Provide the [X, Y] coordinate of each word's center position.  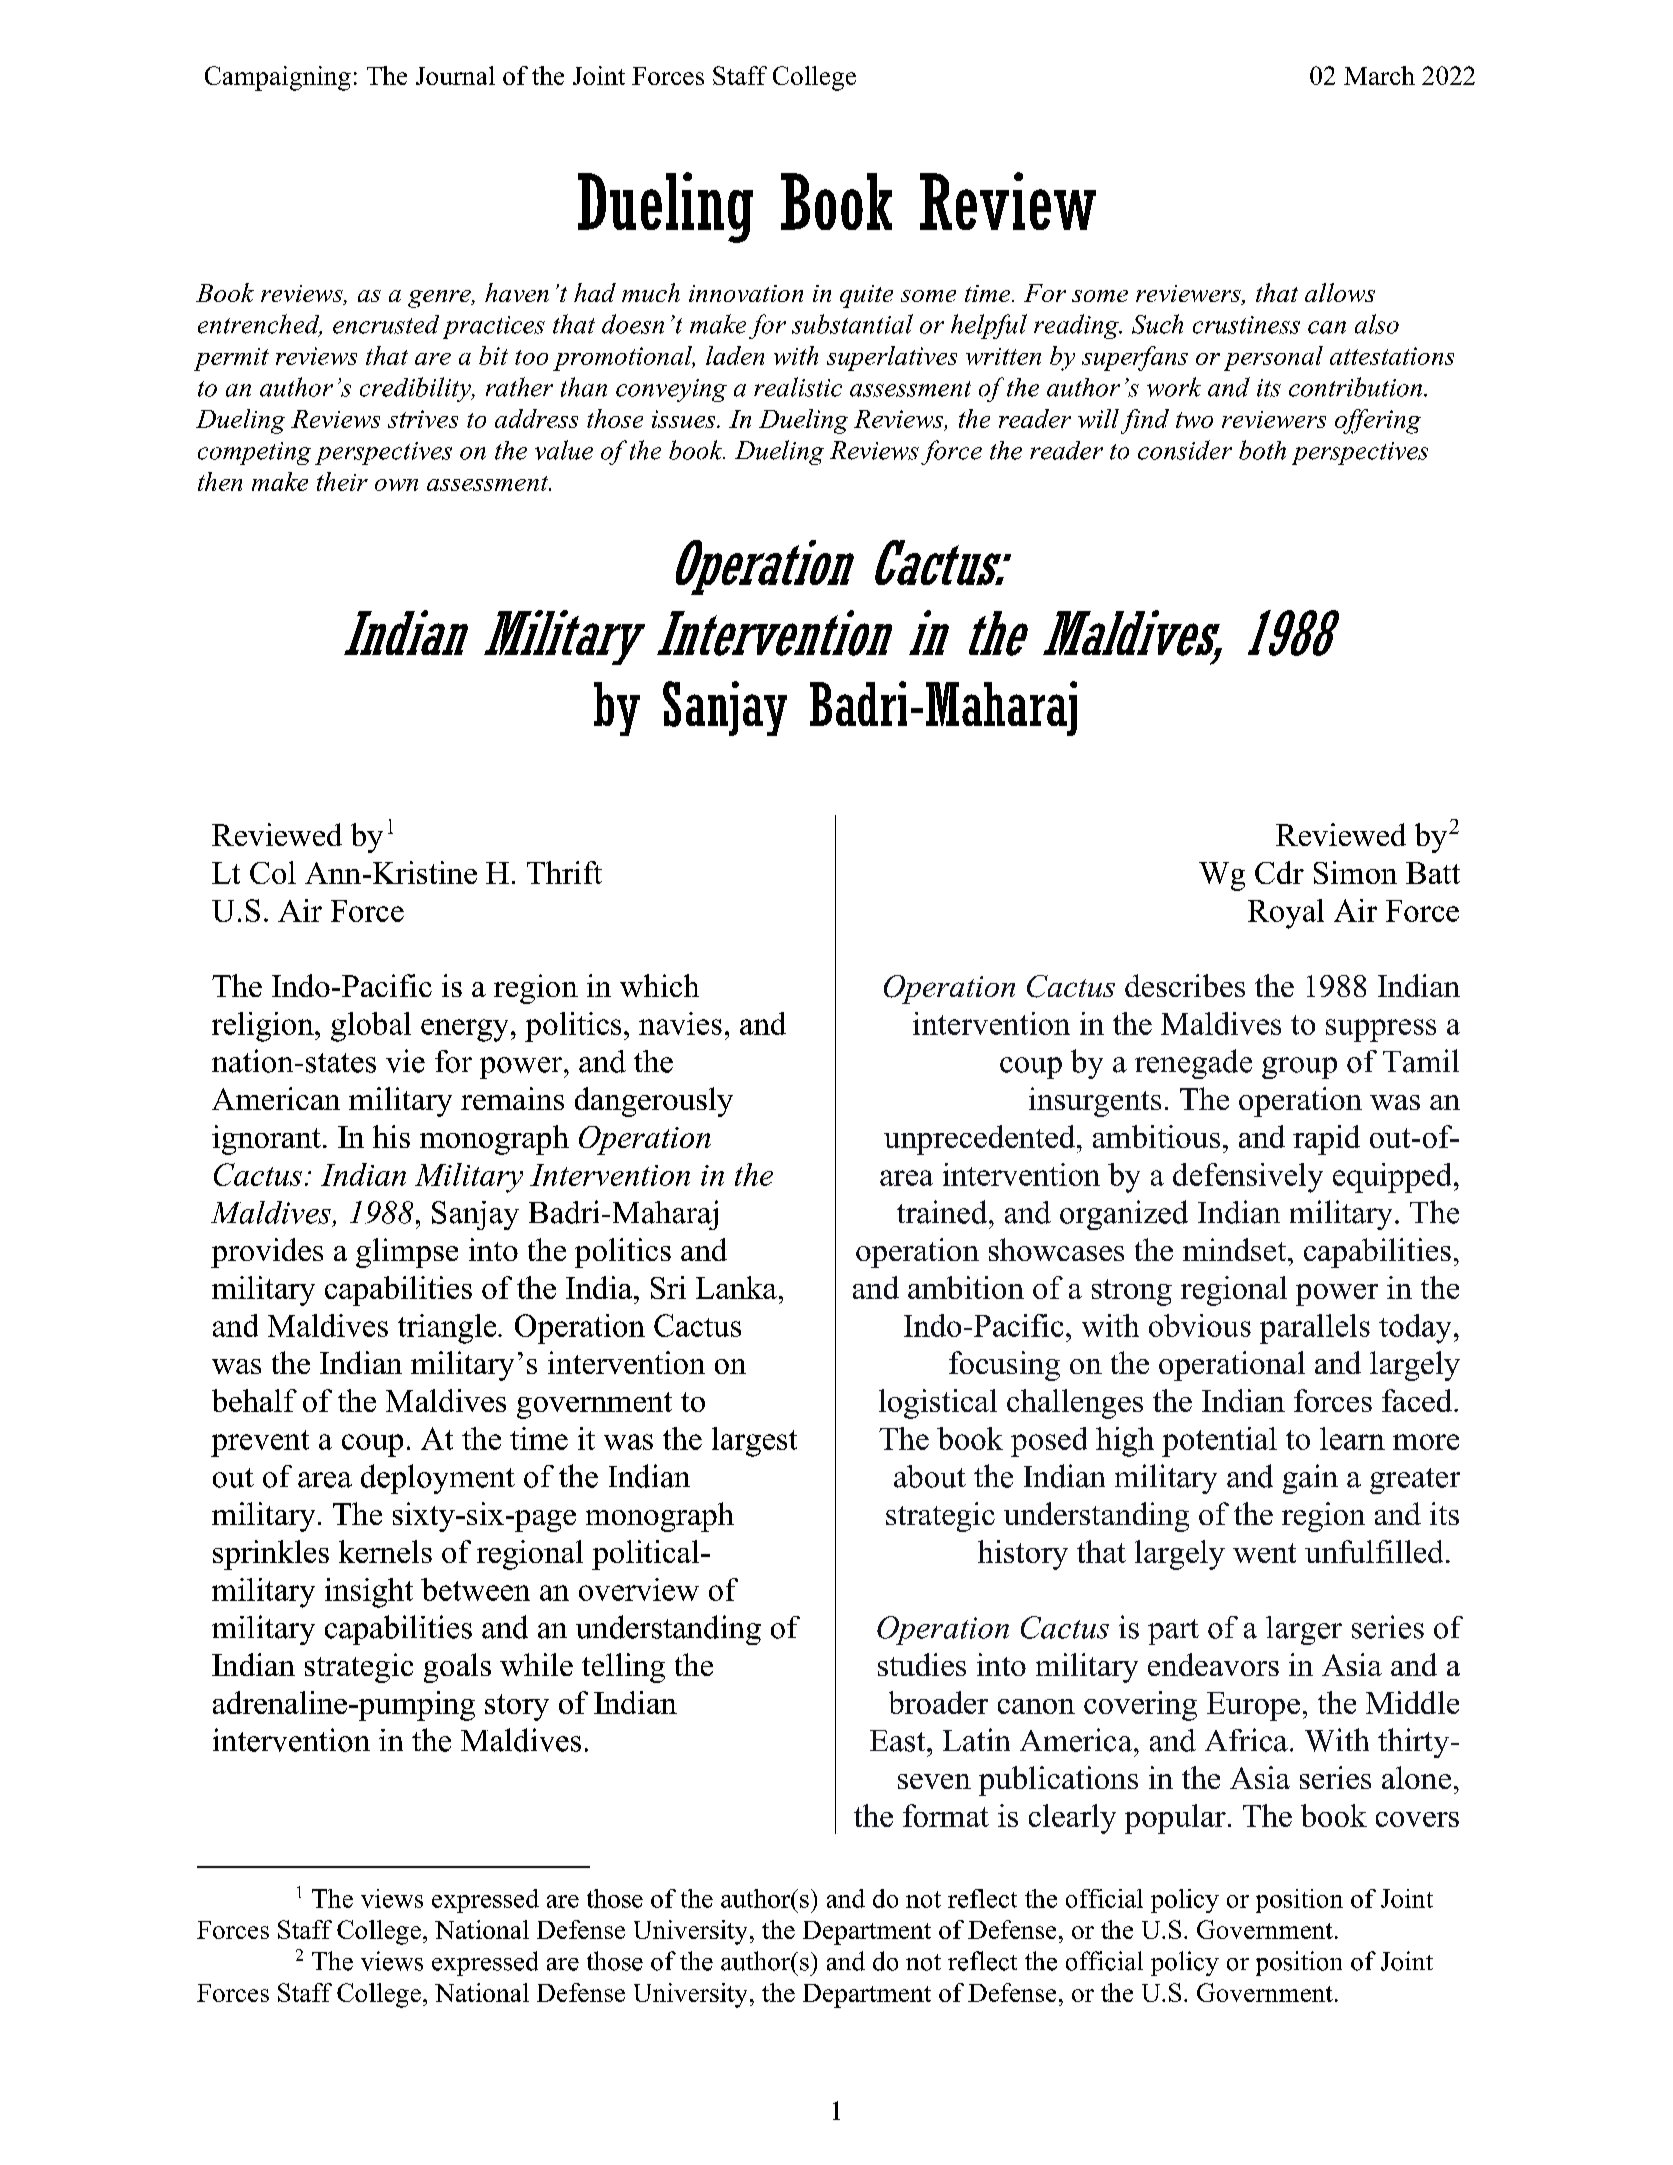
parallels [1315, 1329]
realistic [798, 387]
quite [866, 296]
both [1262, 450]
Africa [1246, 1740]
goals [457, 1668]
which [659, 985]
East [899, 1741]
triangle [448, 1329]
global [371, 1027]
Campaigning [278, 78]
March [1379, 75]
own [396, 485]
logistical [938, 1404]
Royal [1286, 914]
